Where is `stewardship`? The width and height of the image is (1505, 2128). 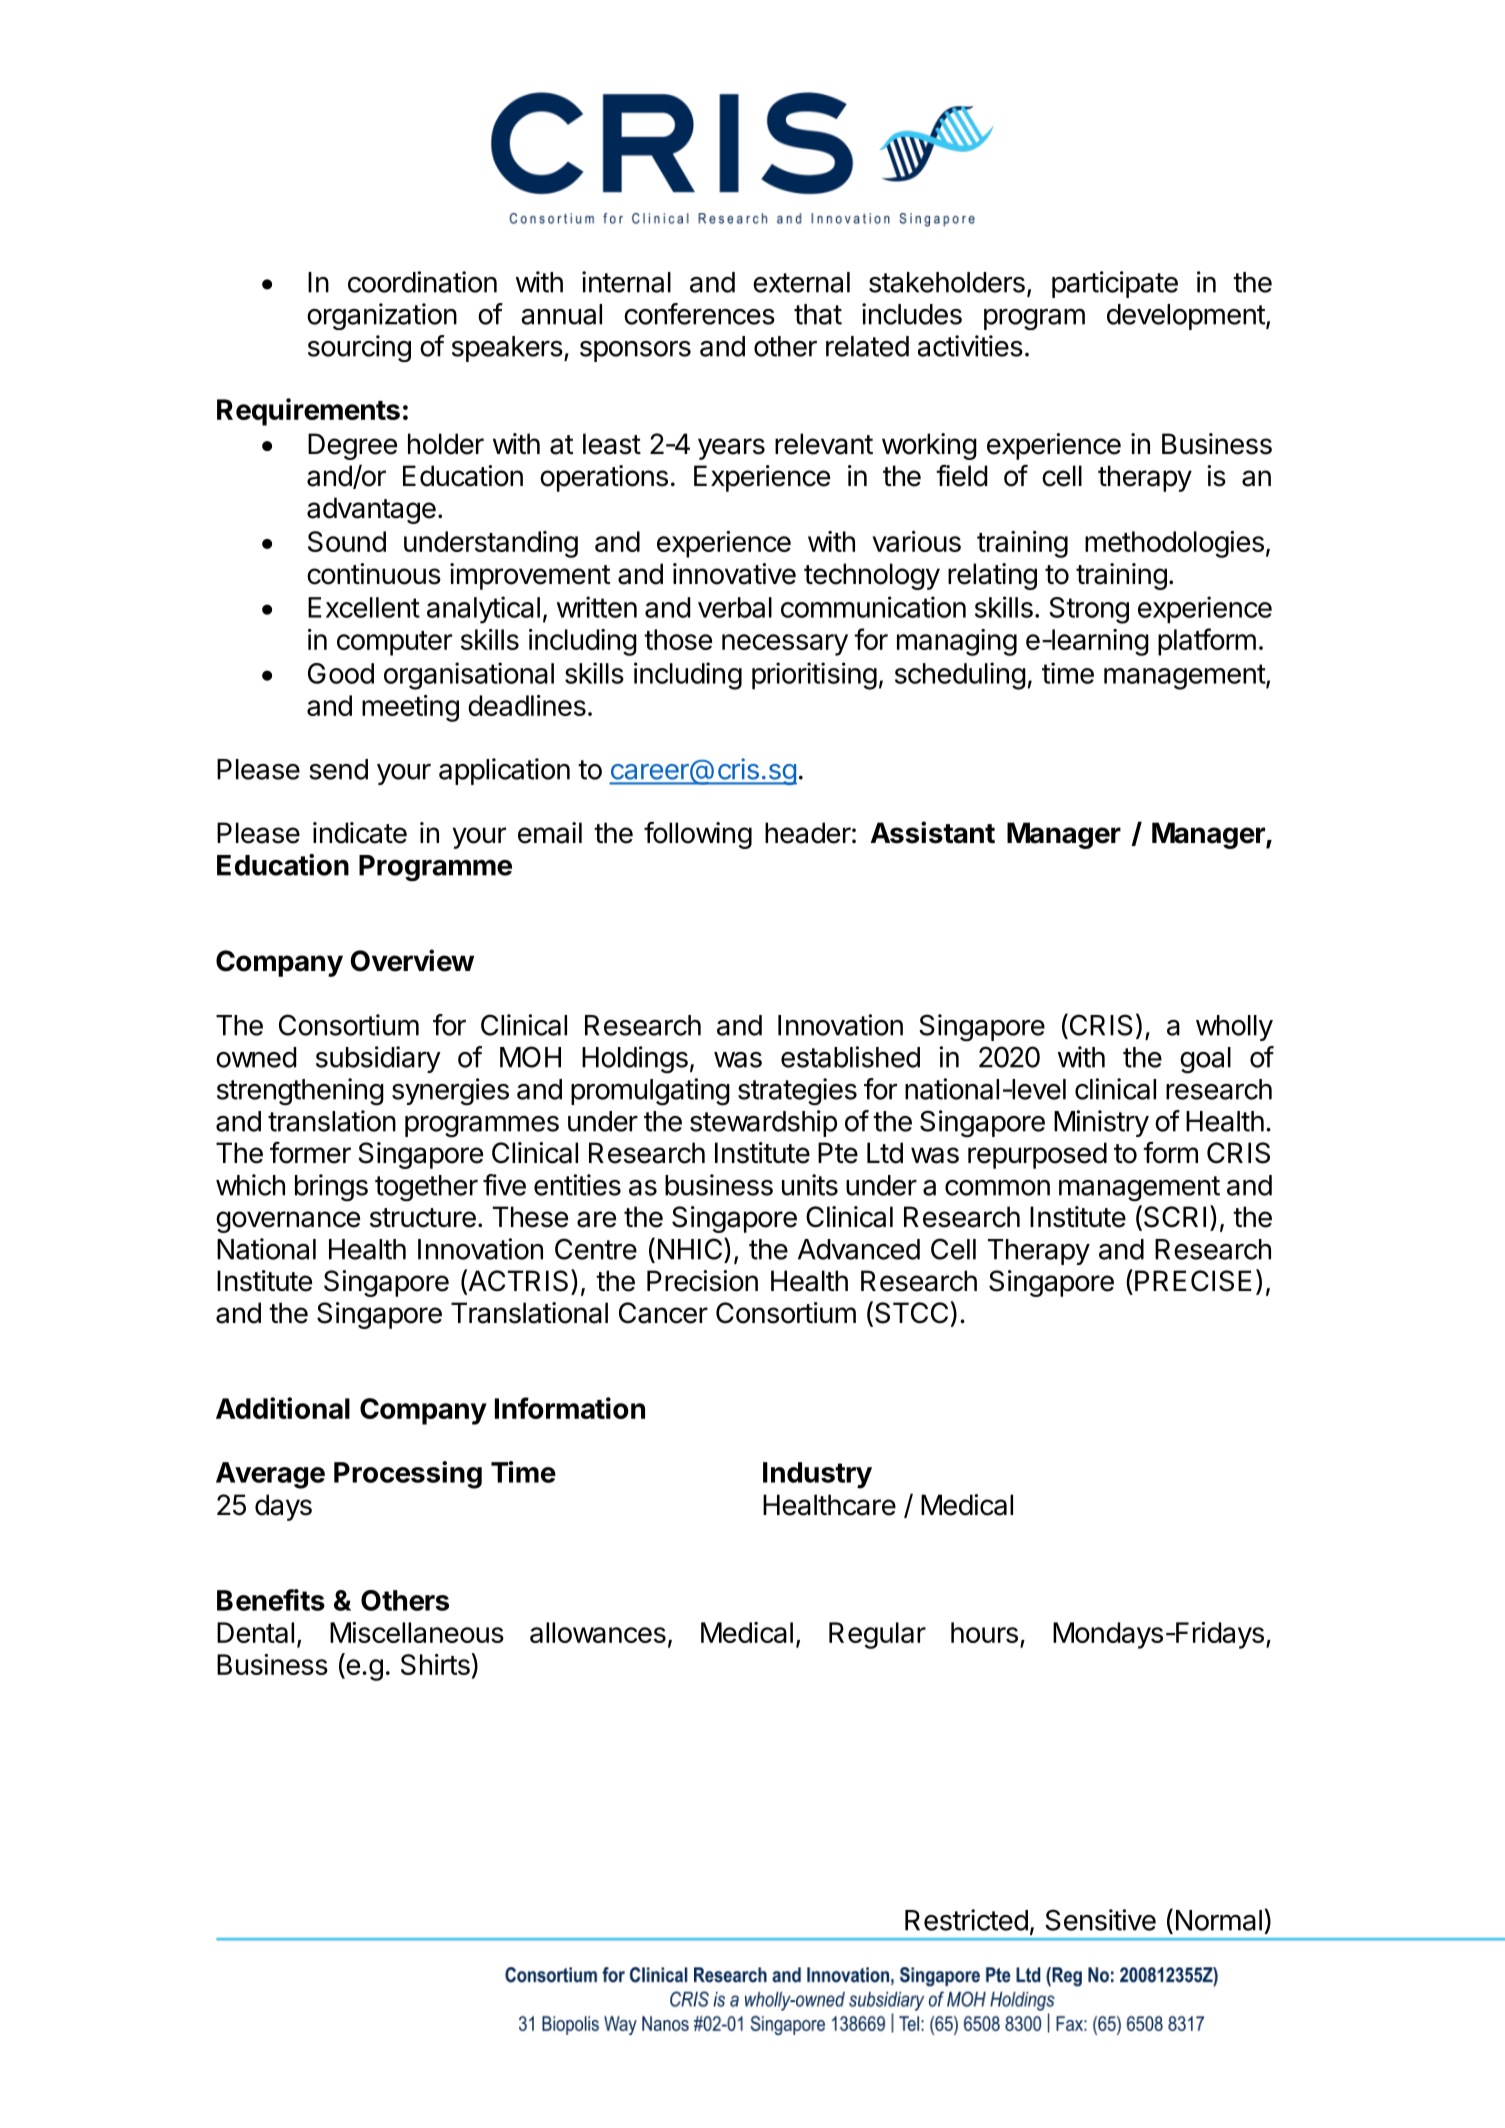 stewardship is located at coordinates (763, 1123).
